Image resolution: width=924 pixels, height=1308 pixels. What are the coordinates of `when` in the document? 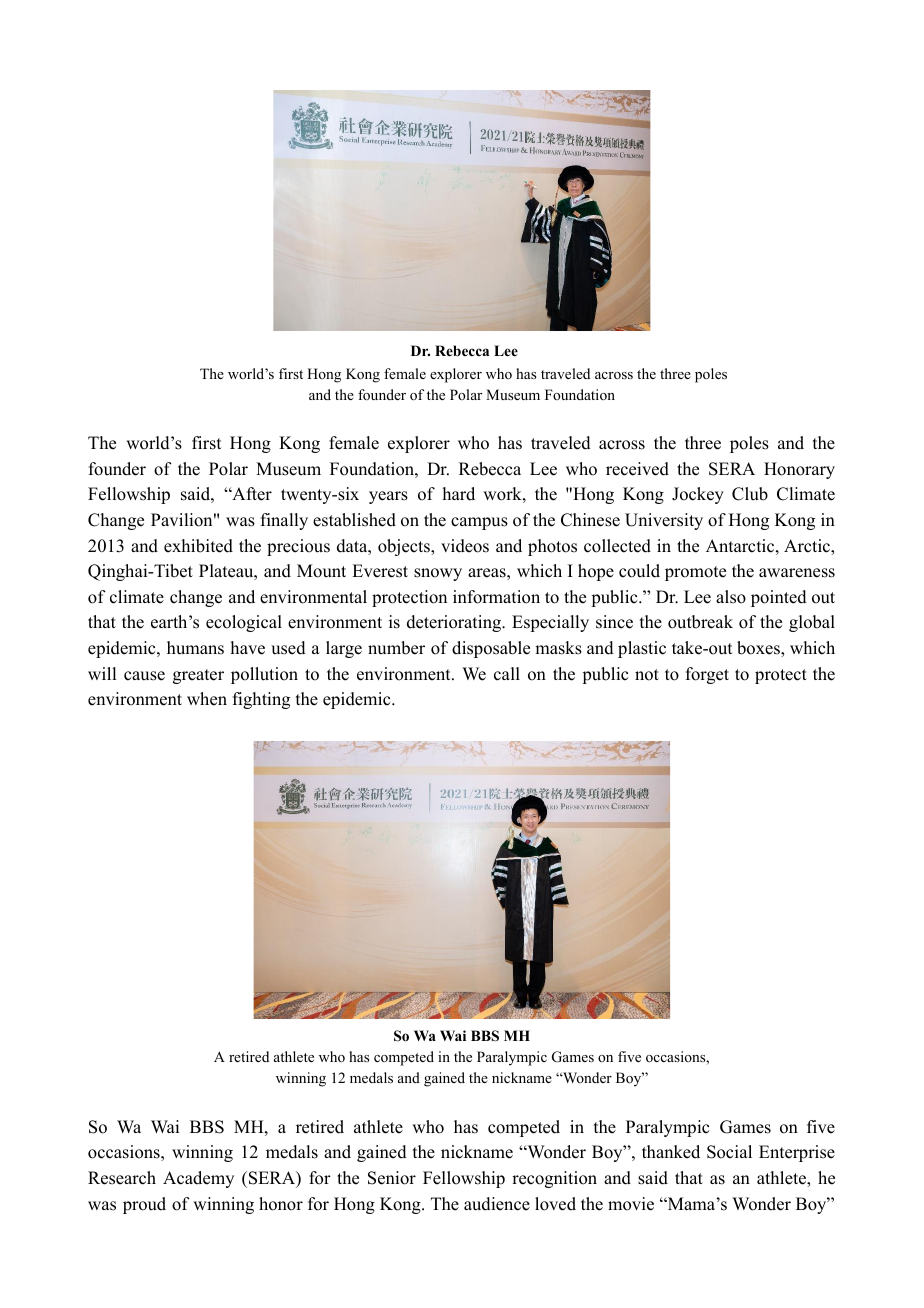 It's located at (207, 699).
